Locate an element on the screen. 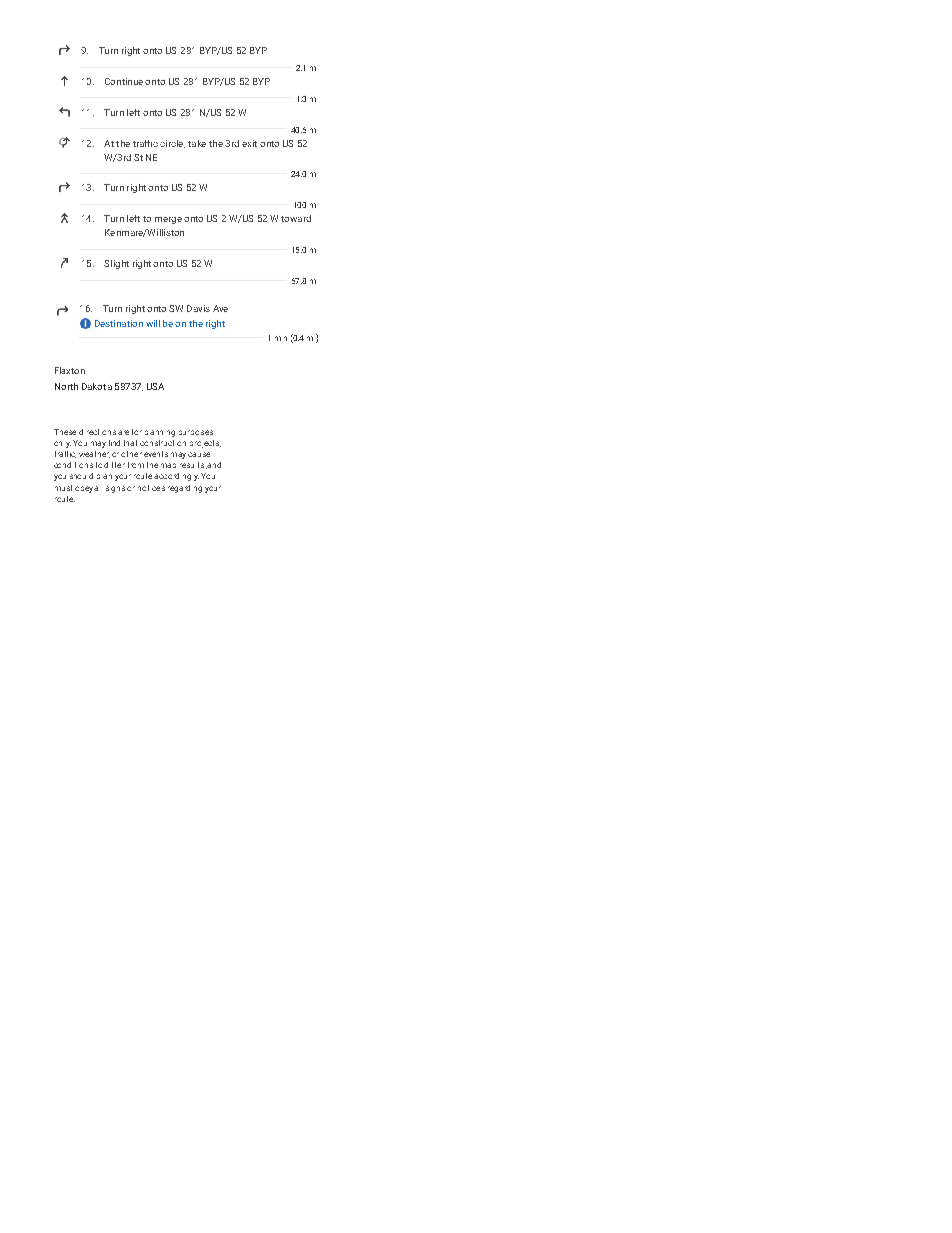 The image size is (952, 1233). Continue is located at coordinates (124, 81).
